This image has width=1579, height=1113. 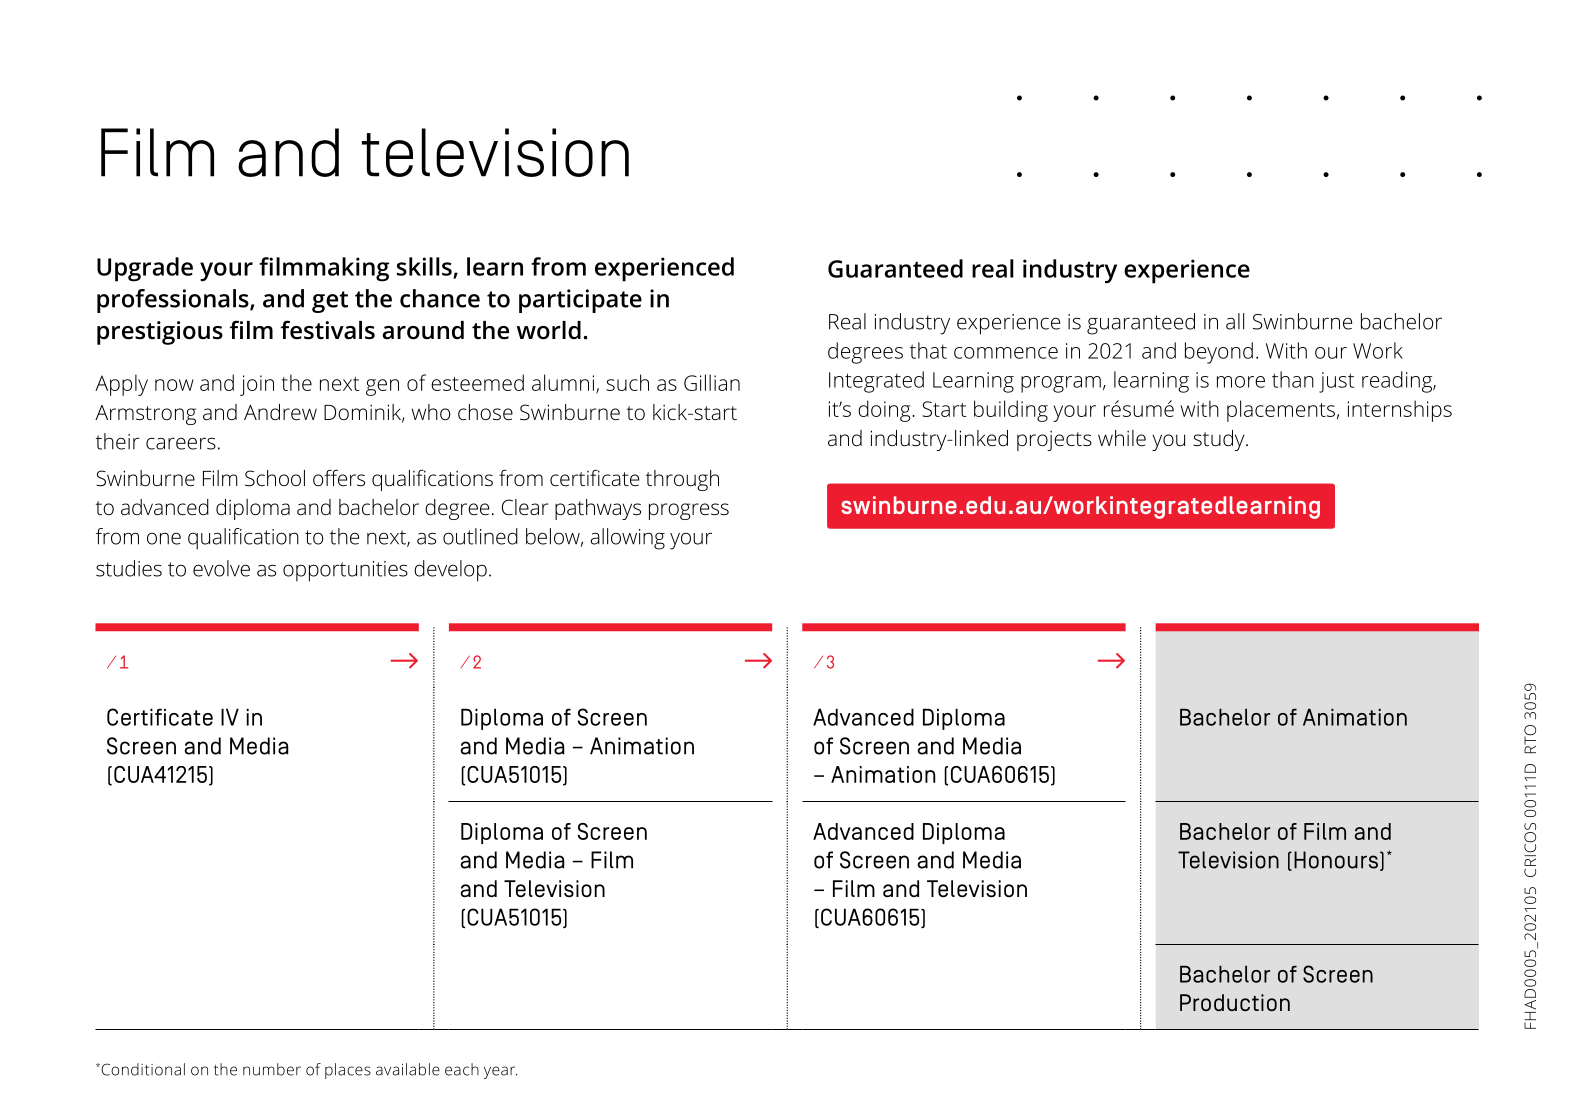 What do you see at coordinates (272, 1069) in the image?
I see `number` at bounding box center [272, 1069].
